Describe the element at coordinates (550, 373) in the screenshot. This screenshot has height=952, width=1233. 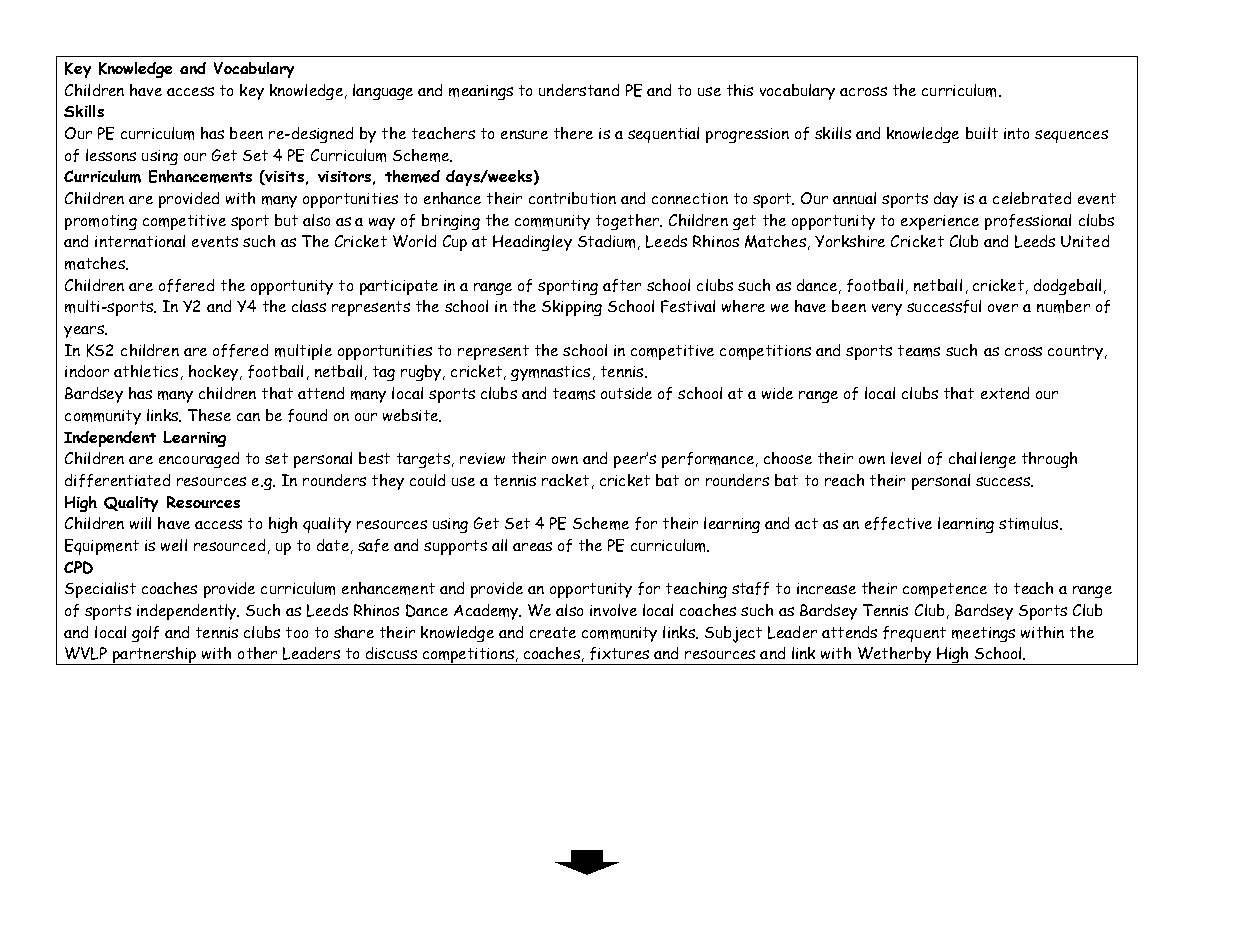
I see `gymnastics` at that location.
